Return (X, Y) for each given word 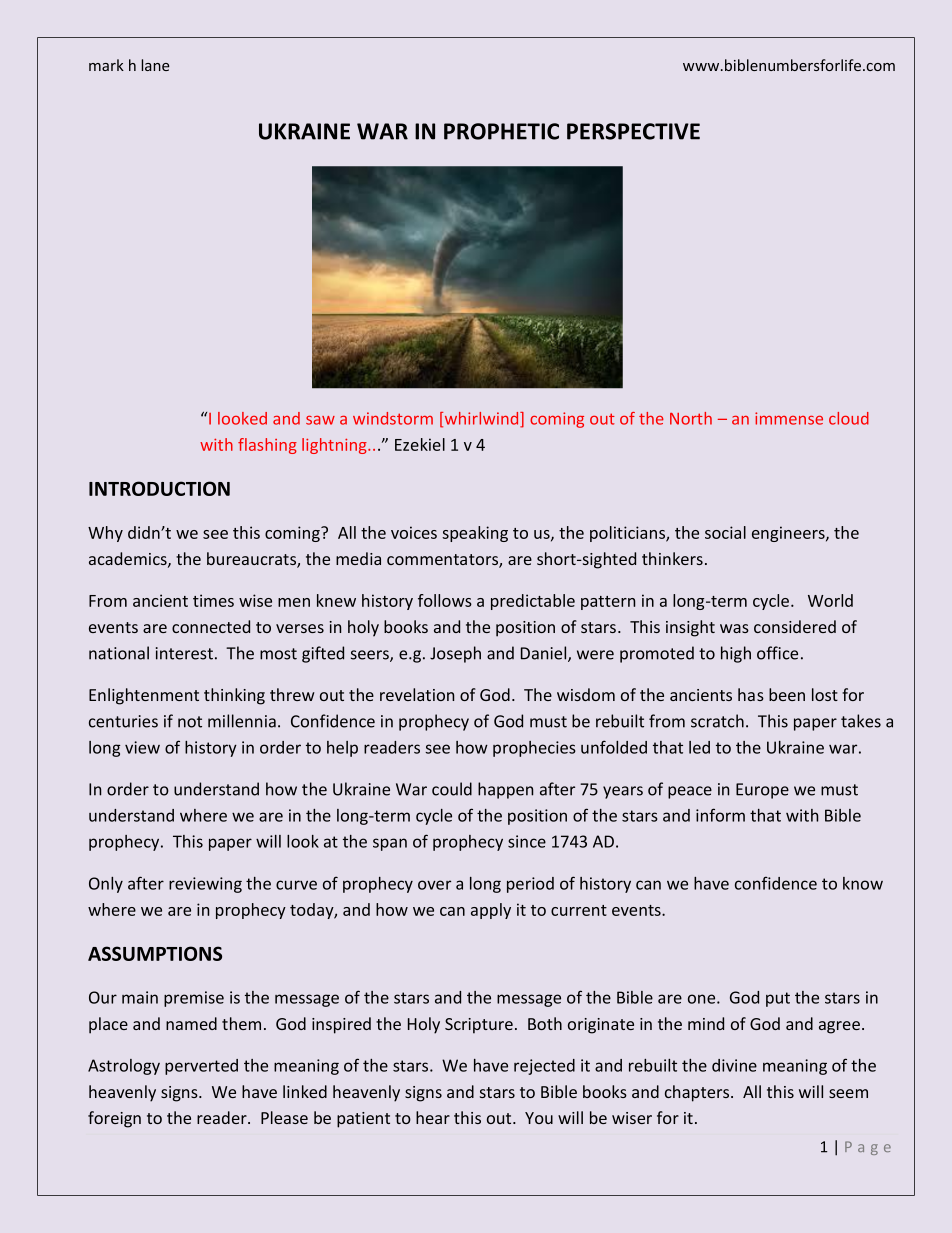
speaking (475, 534)
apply (491, 911)
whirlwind (481, 419)
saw (320, 420)
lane (155, 65)
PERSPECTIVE (633, 131)
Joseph (455, 654)
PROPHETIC (501, 131)
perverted (201, 1067)
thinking (234, 696)
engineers (789, 534)
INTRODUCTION (159, 488)
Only (106, 885)
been (787, 694)
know (863, 883)
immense (789, 418)
